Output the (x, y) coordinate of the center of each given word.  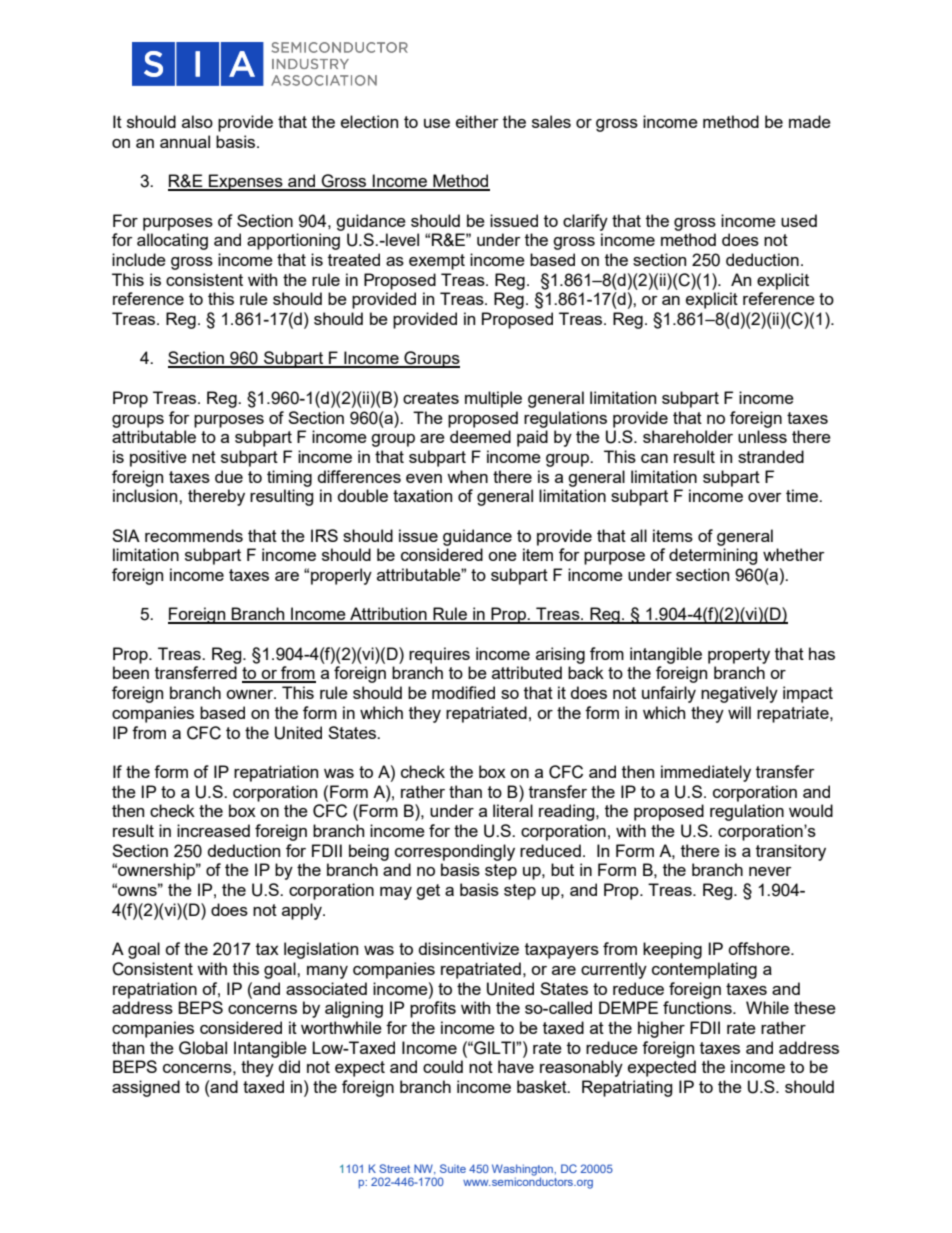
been (131, 672)
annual (185, 141)
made (810, 121)
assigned (146, 1088)
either (477, 121)
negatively (739, 694)
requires (439, 655)
